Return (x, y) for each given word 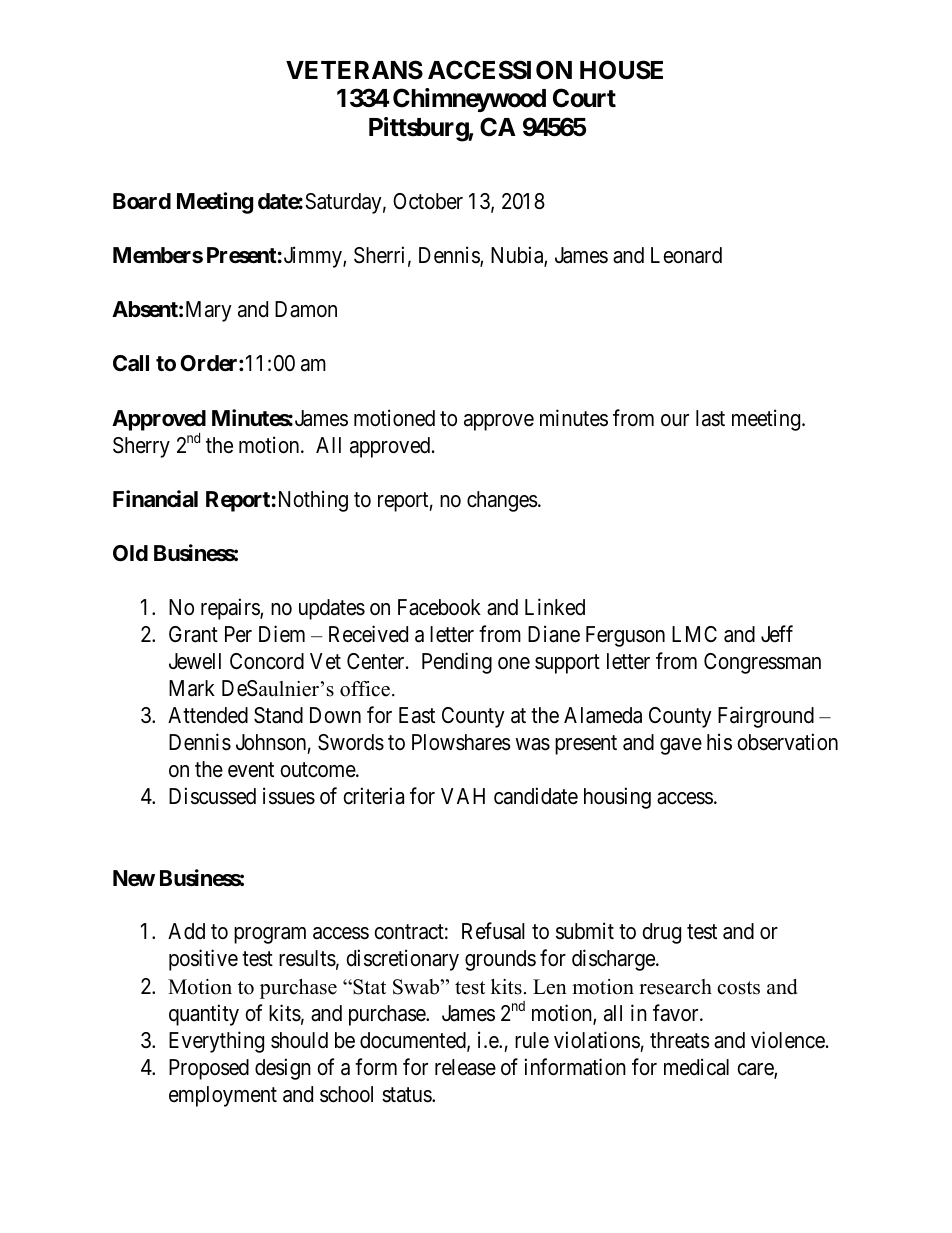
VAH (463, 796)
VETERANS (354, 70)
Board (142, 201)
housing (617, 798)
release (465, 1067)
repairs (231, 609)
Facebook (439, 607)
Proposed (209, 1069)
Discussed (212, 796)
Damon (306, 309)
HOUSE (621, 70)
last (710, 418)
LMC (694, 634)
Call (131, 363)
